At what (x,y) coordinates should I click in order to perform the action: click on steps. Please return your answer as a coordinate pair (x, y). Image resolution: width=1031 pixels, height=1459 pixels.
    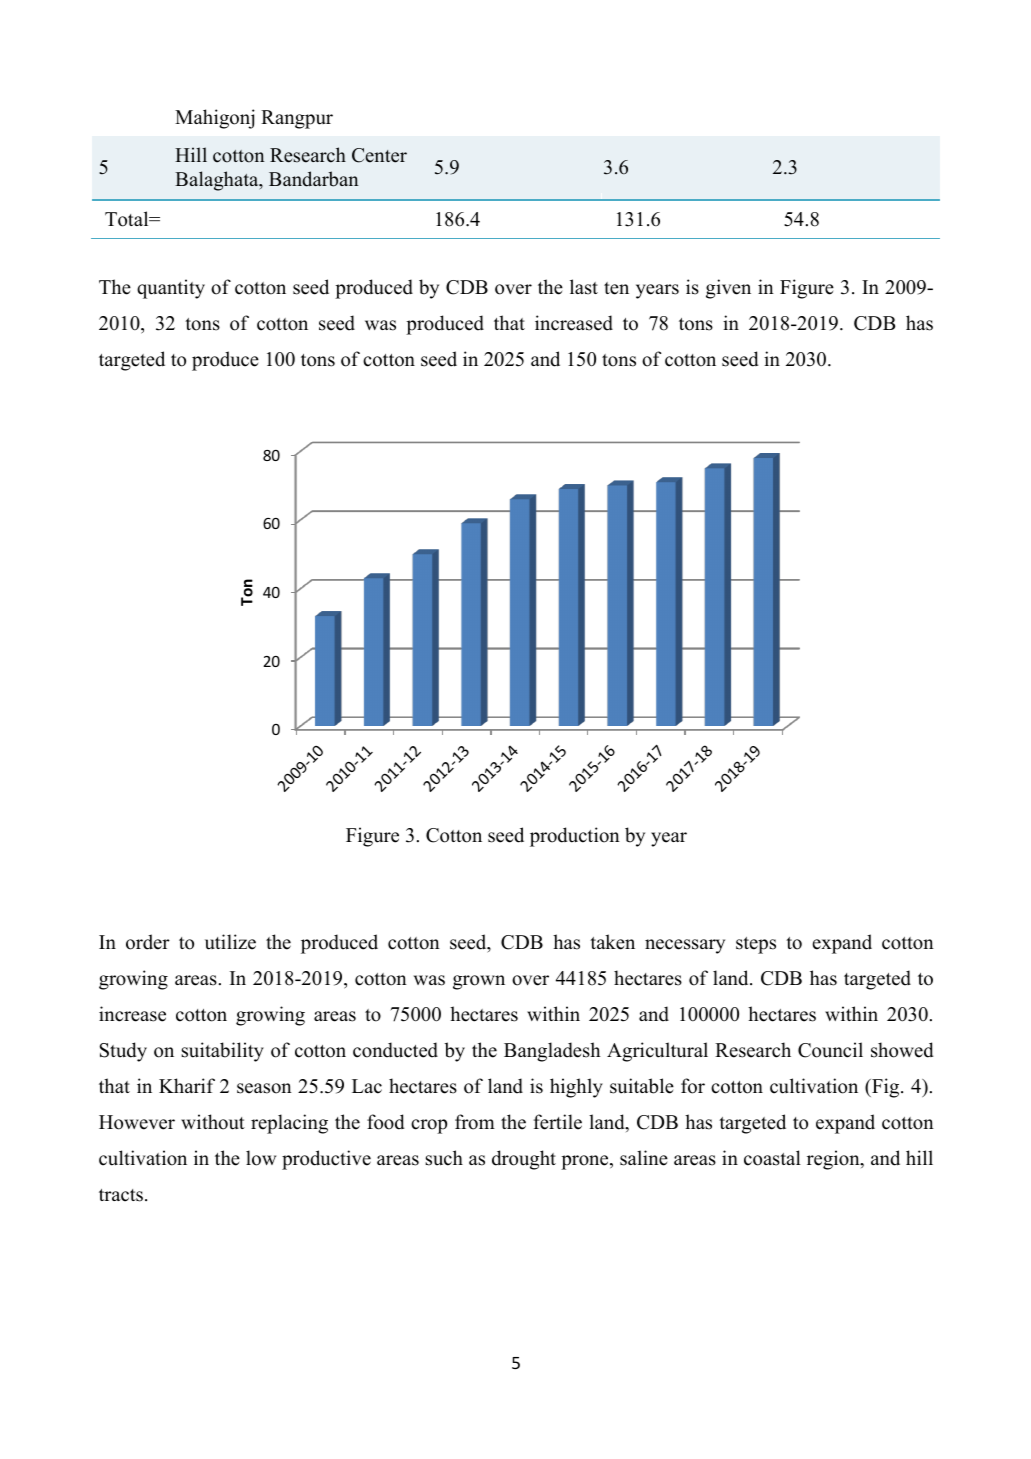
    Looking at the image, I should click on (756, 945).
